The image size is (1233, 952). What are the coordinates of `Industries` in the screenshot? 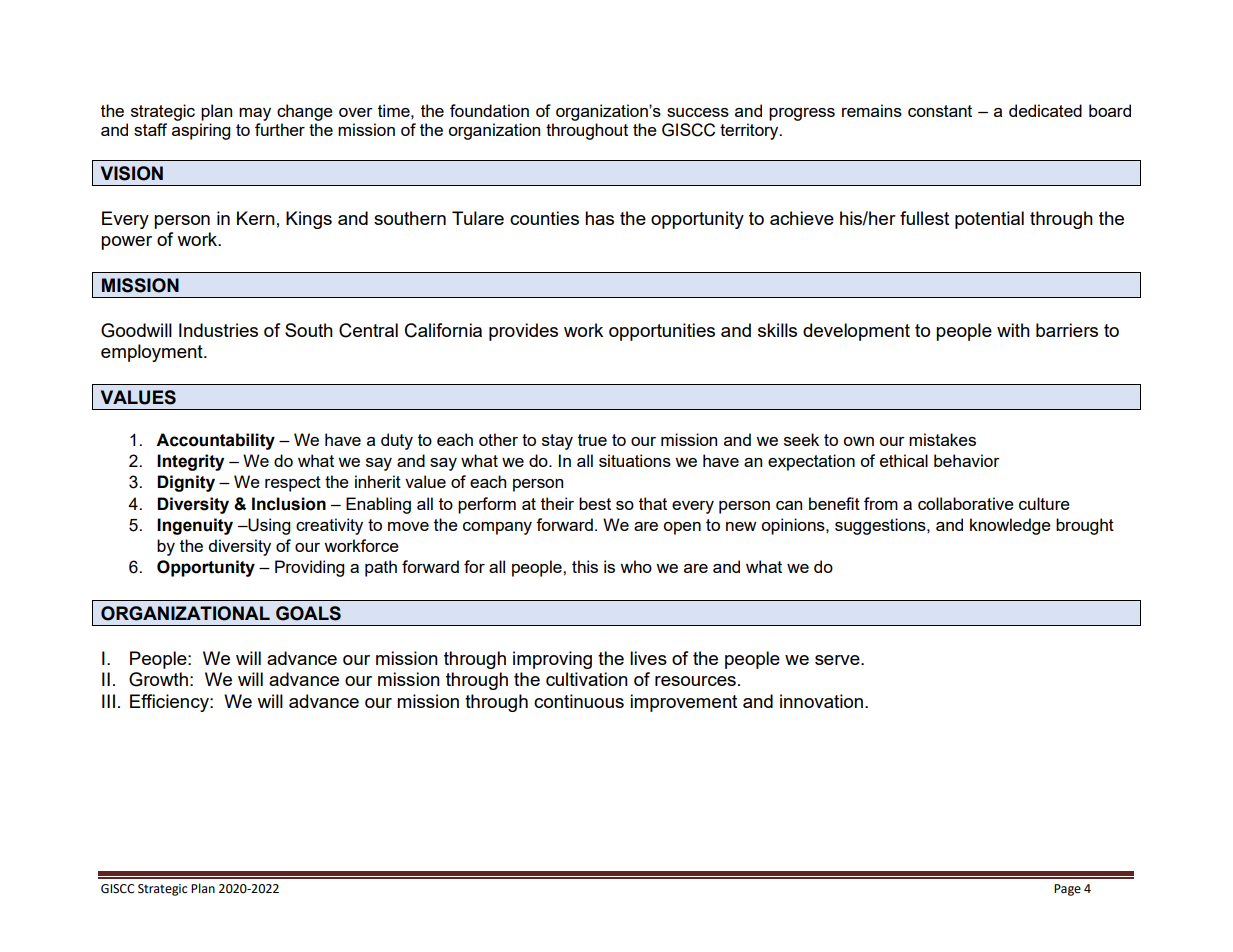 It's located at (218, 330).
